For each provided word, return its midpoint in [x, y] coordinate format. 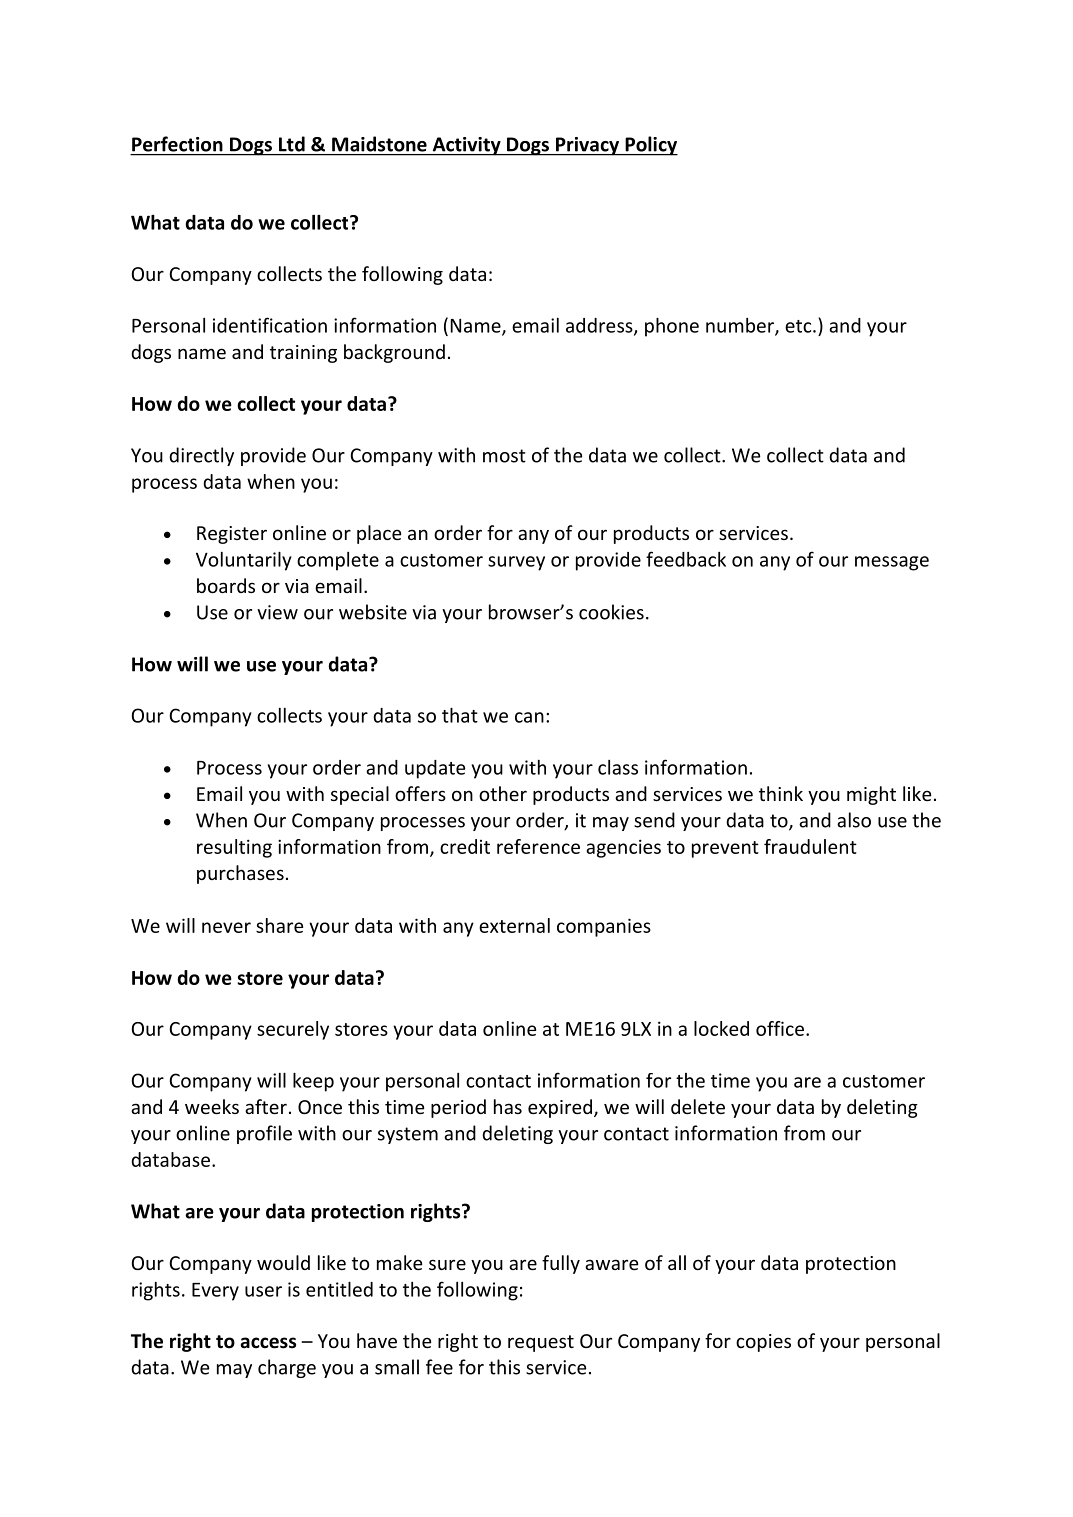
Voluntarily [244, 561]
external [514, 925]
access [268, 1343]
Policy [650, 146]
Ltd [292, 144]
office [780, 1028]
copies [763, 1343]
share [279, 925]
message [892, 563]
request [541, 1343]
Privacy [588, 146]
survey [516, 563]
